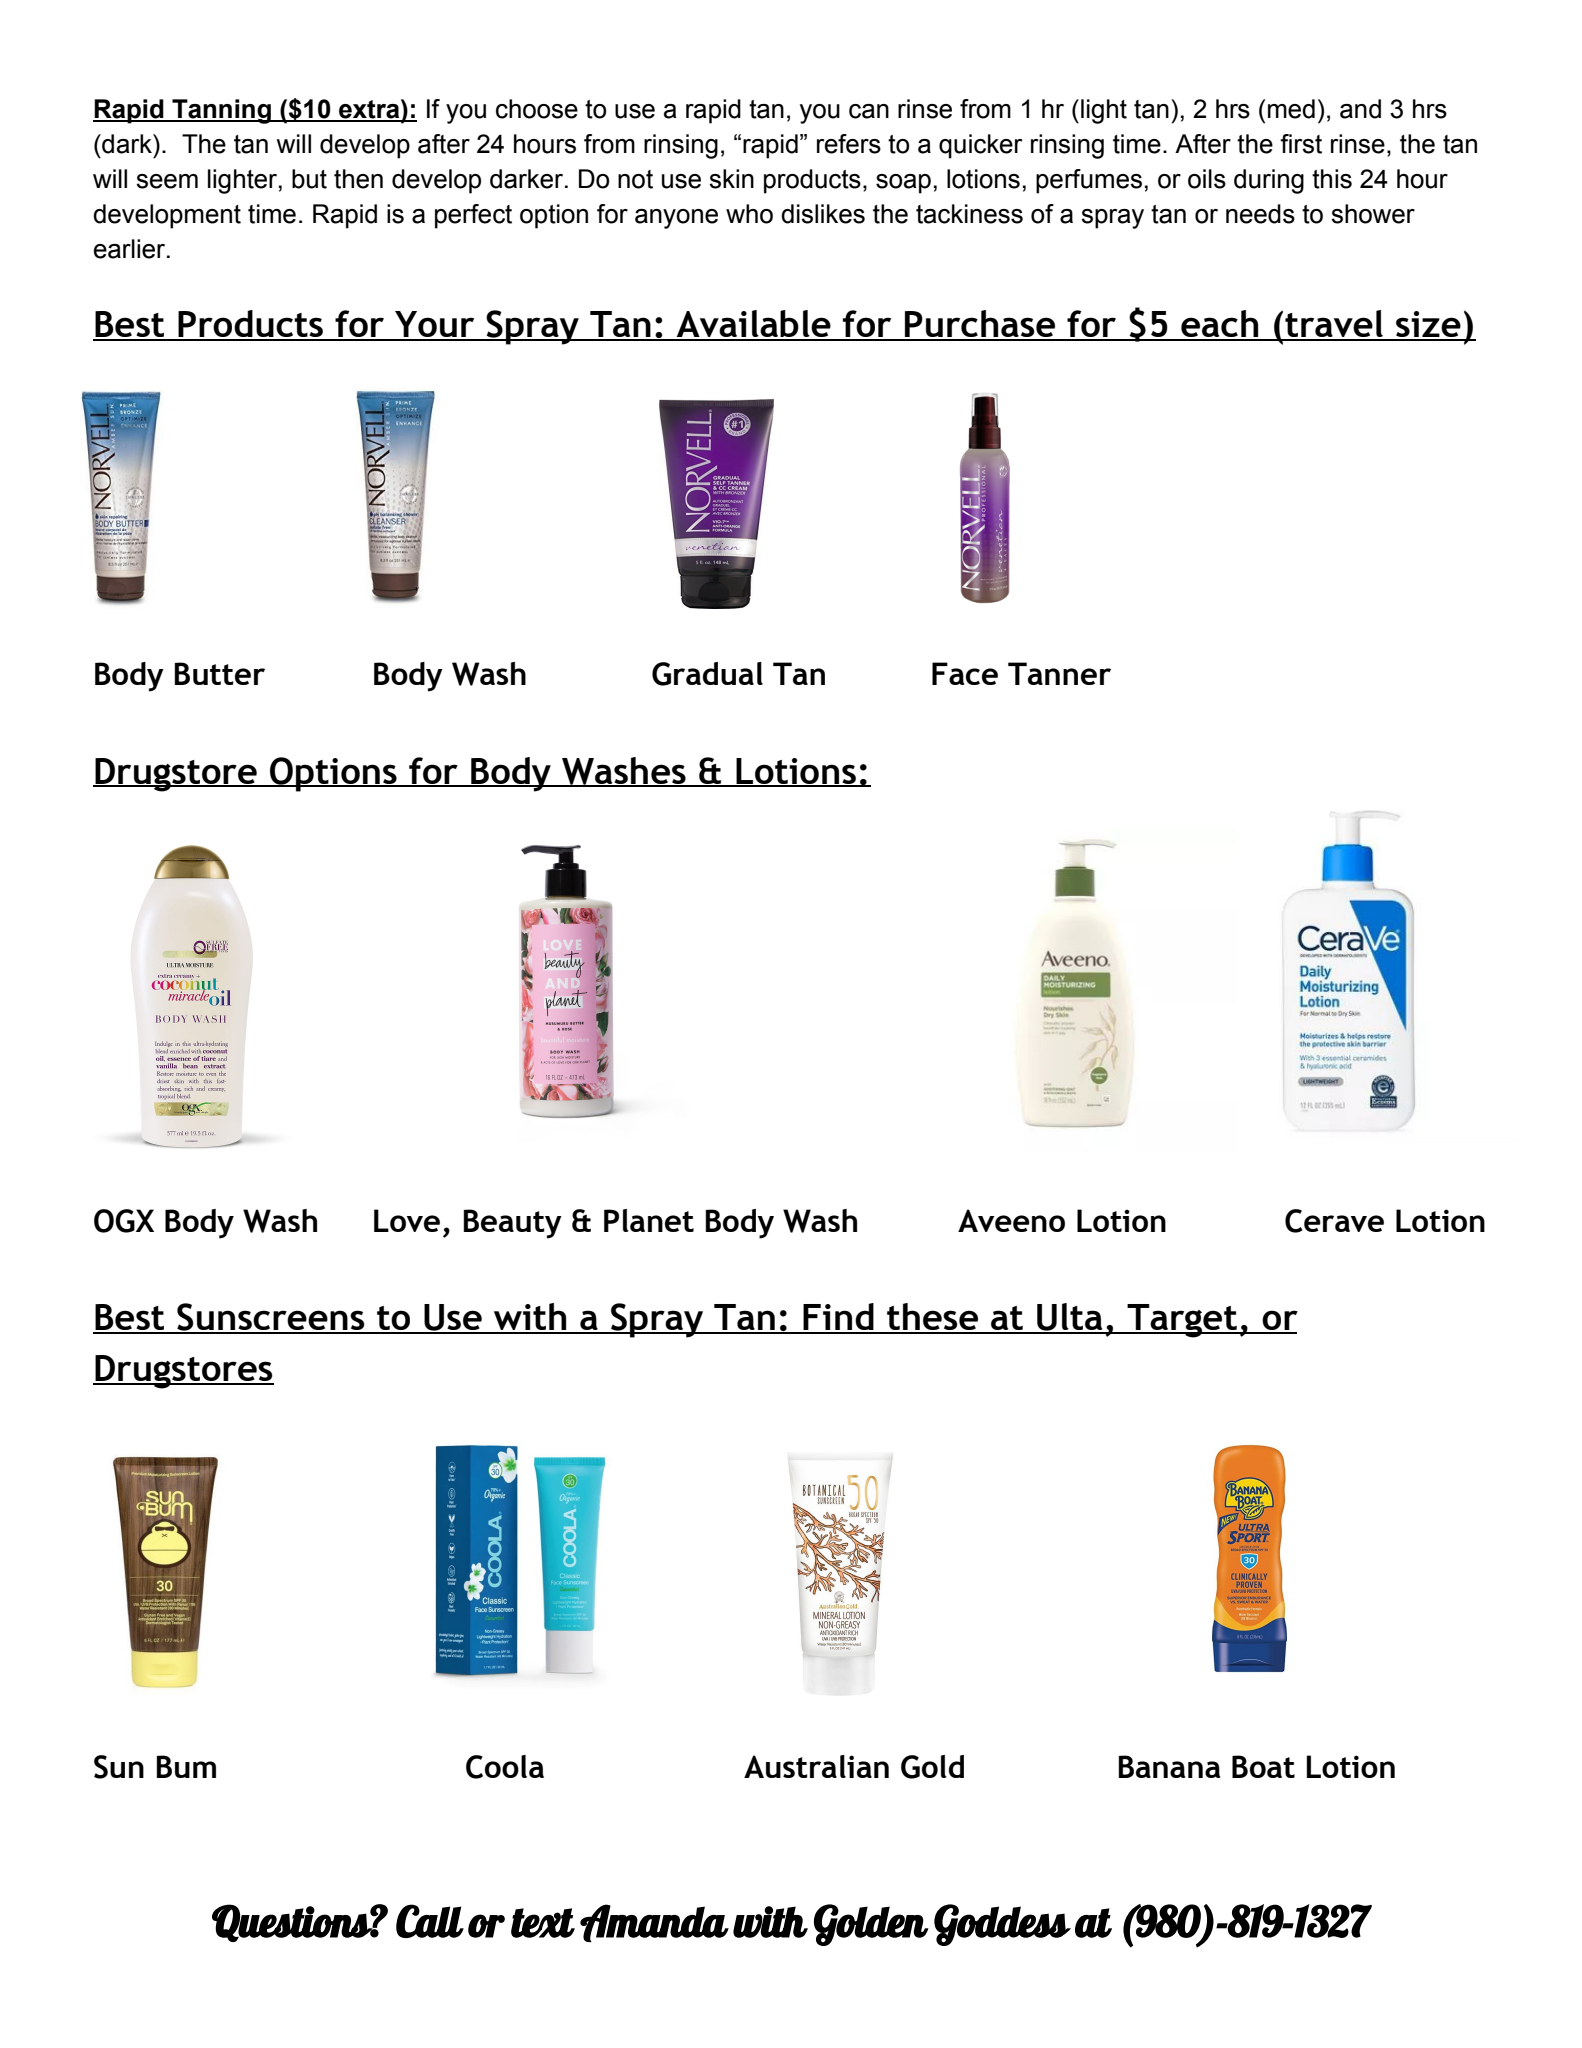  What do you see at coordinates (1182, 1321) in the image?
I see `Target` at bounding box center [1182, 1321].
